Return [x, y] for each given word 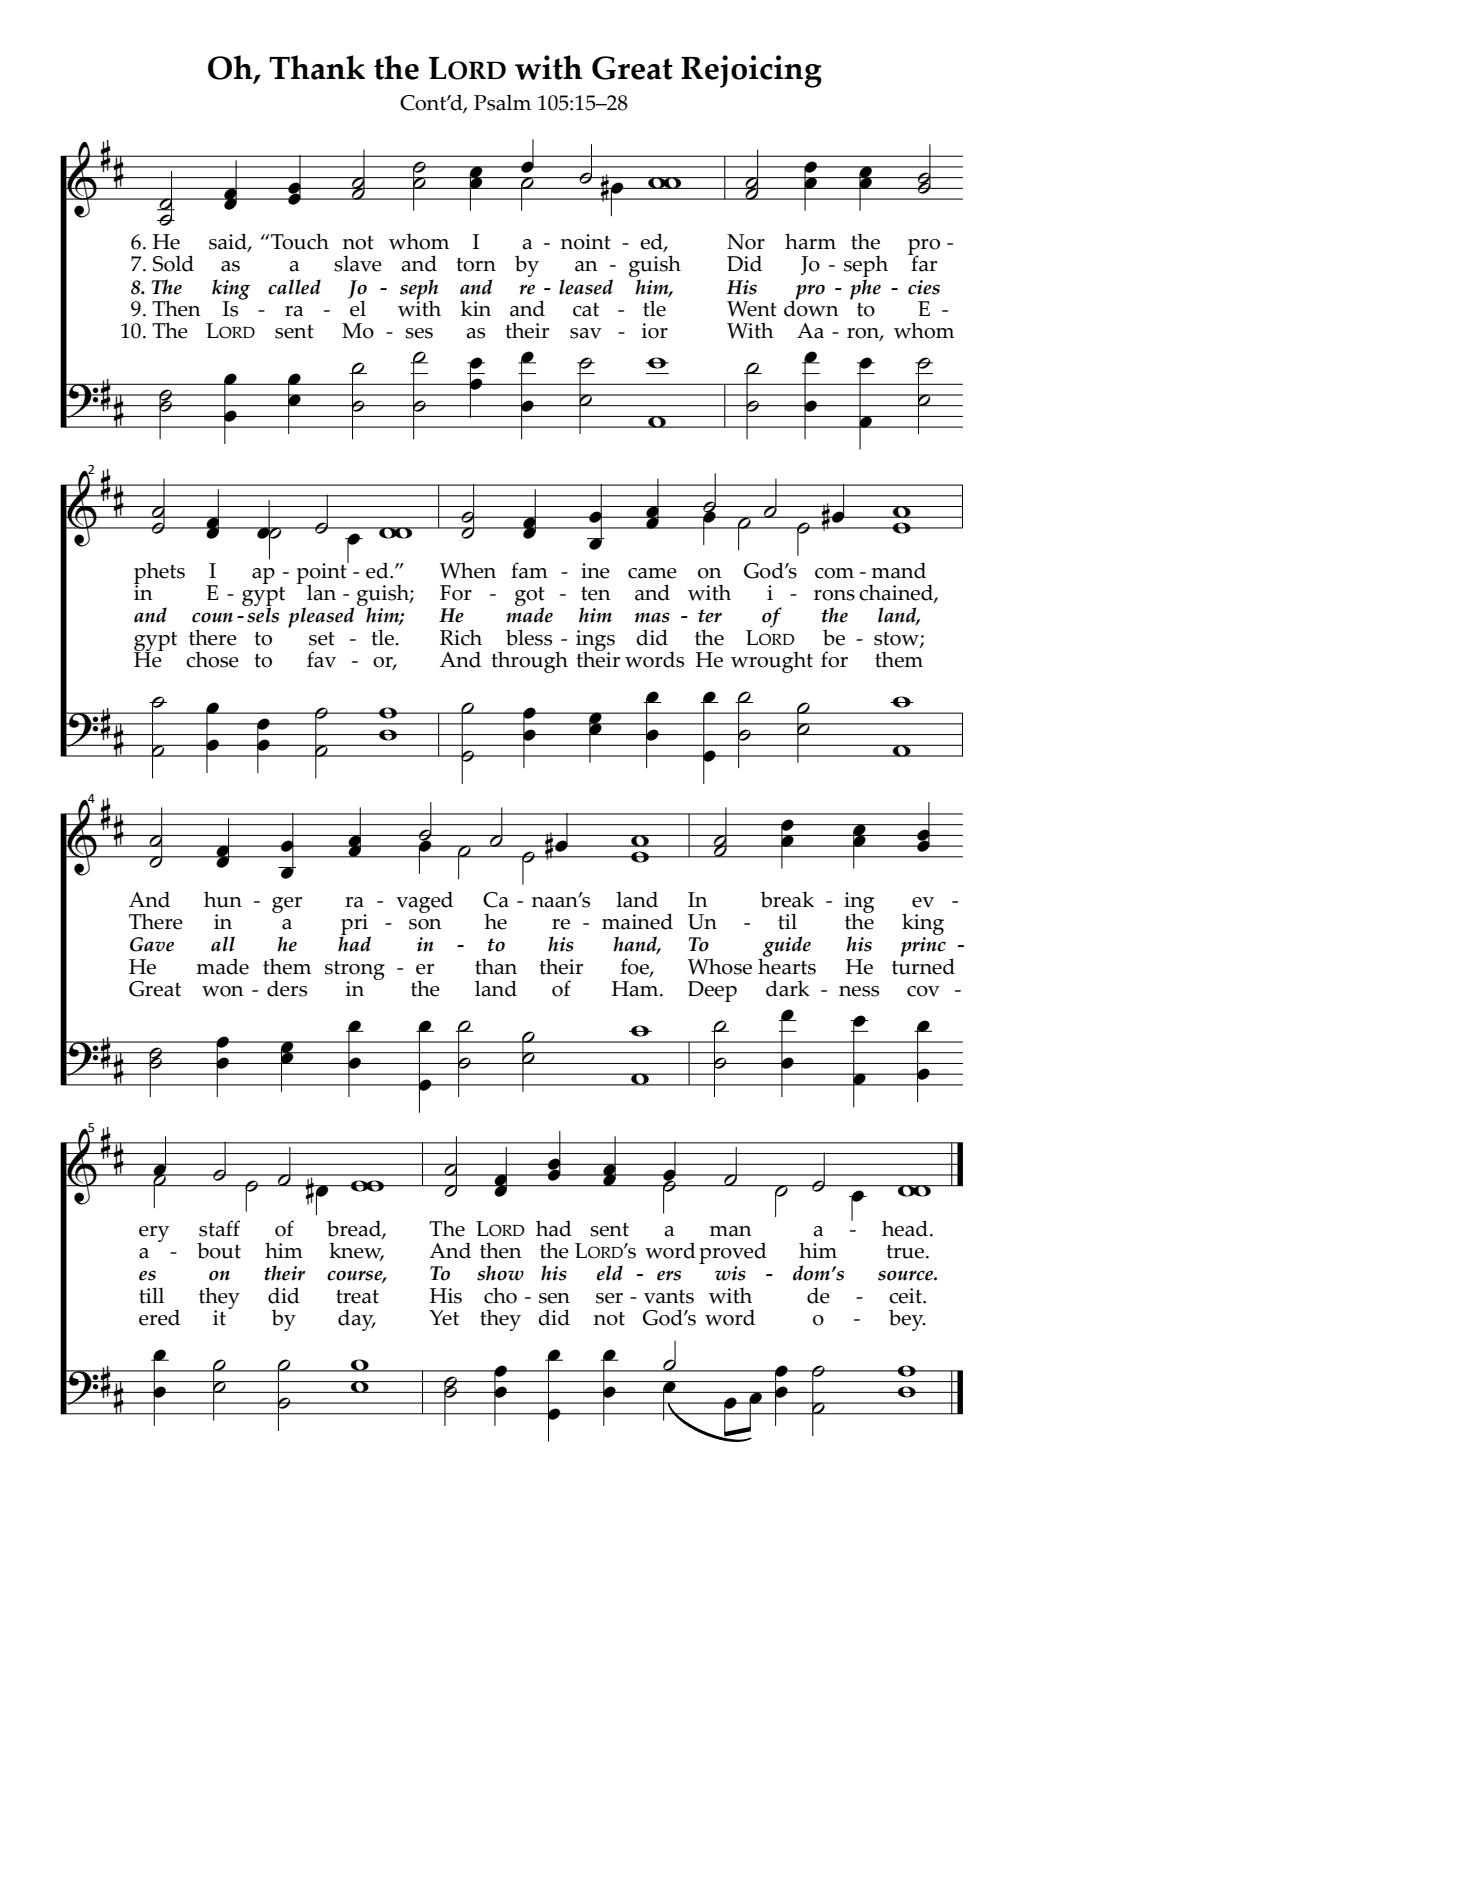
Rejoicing [751, 71]
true [906, 1251]
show [500, 1273]
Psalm [502, 102]
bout [219, 1250]
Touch [299, 241]
